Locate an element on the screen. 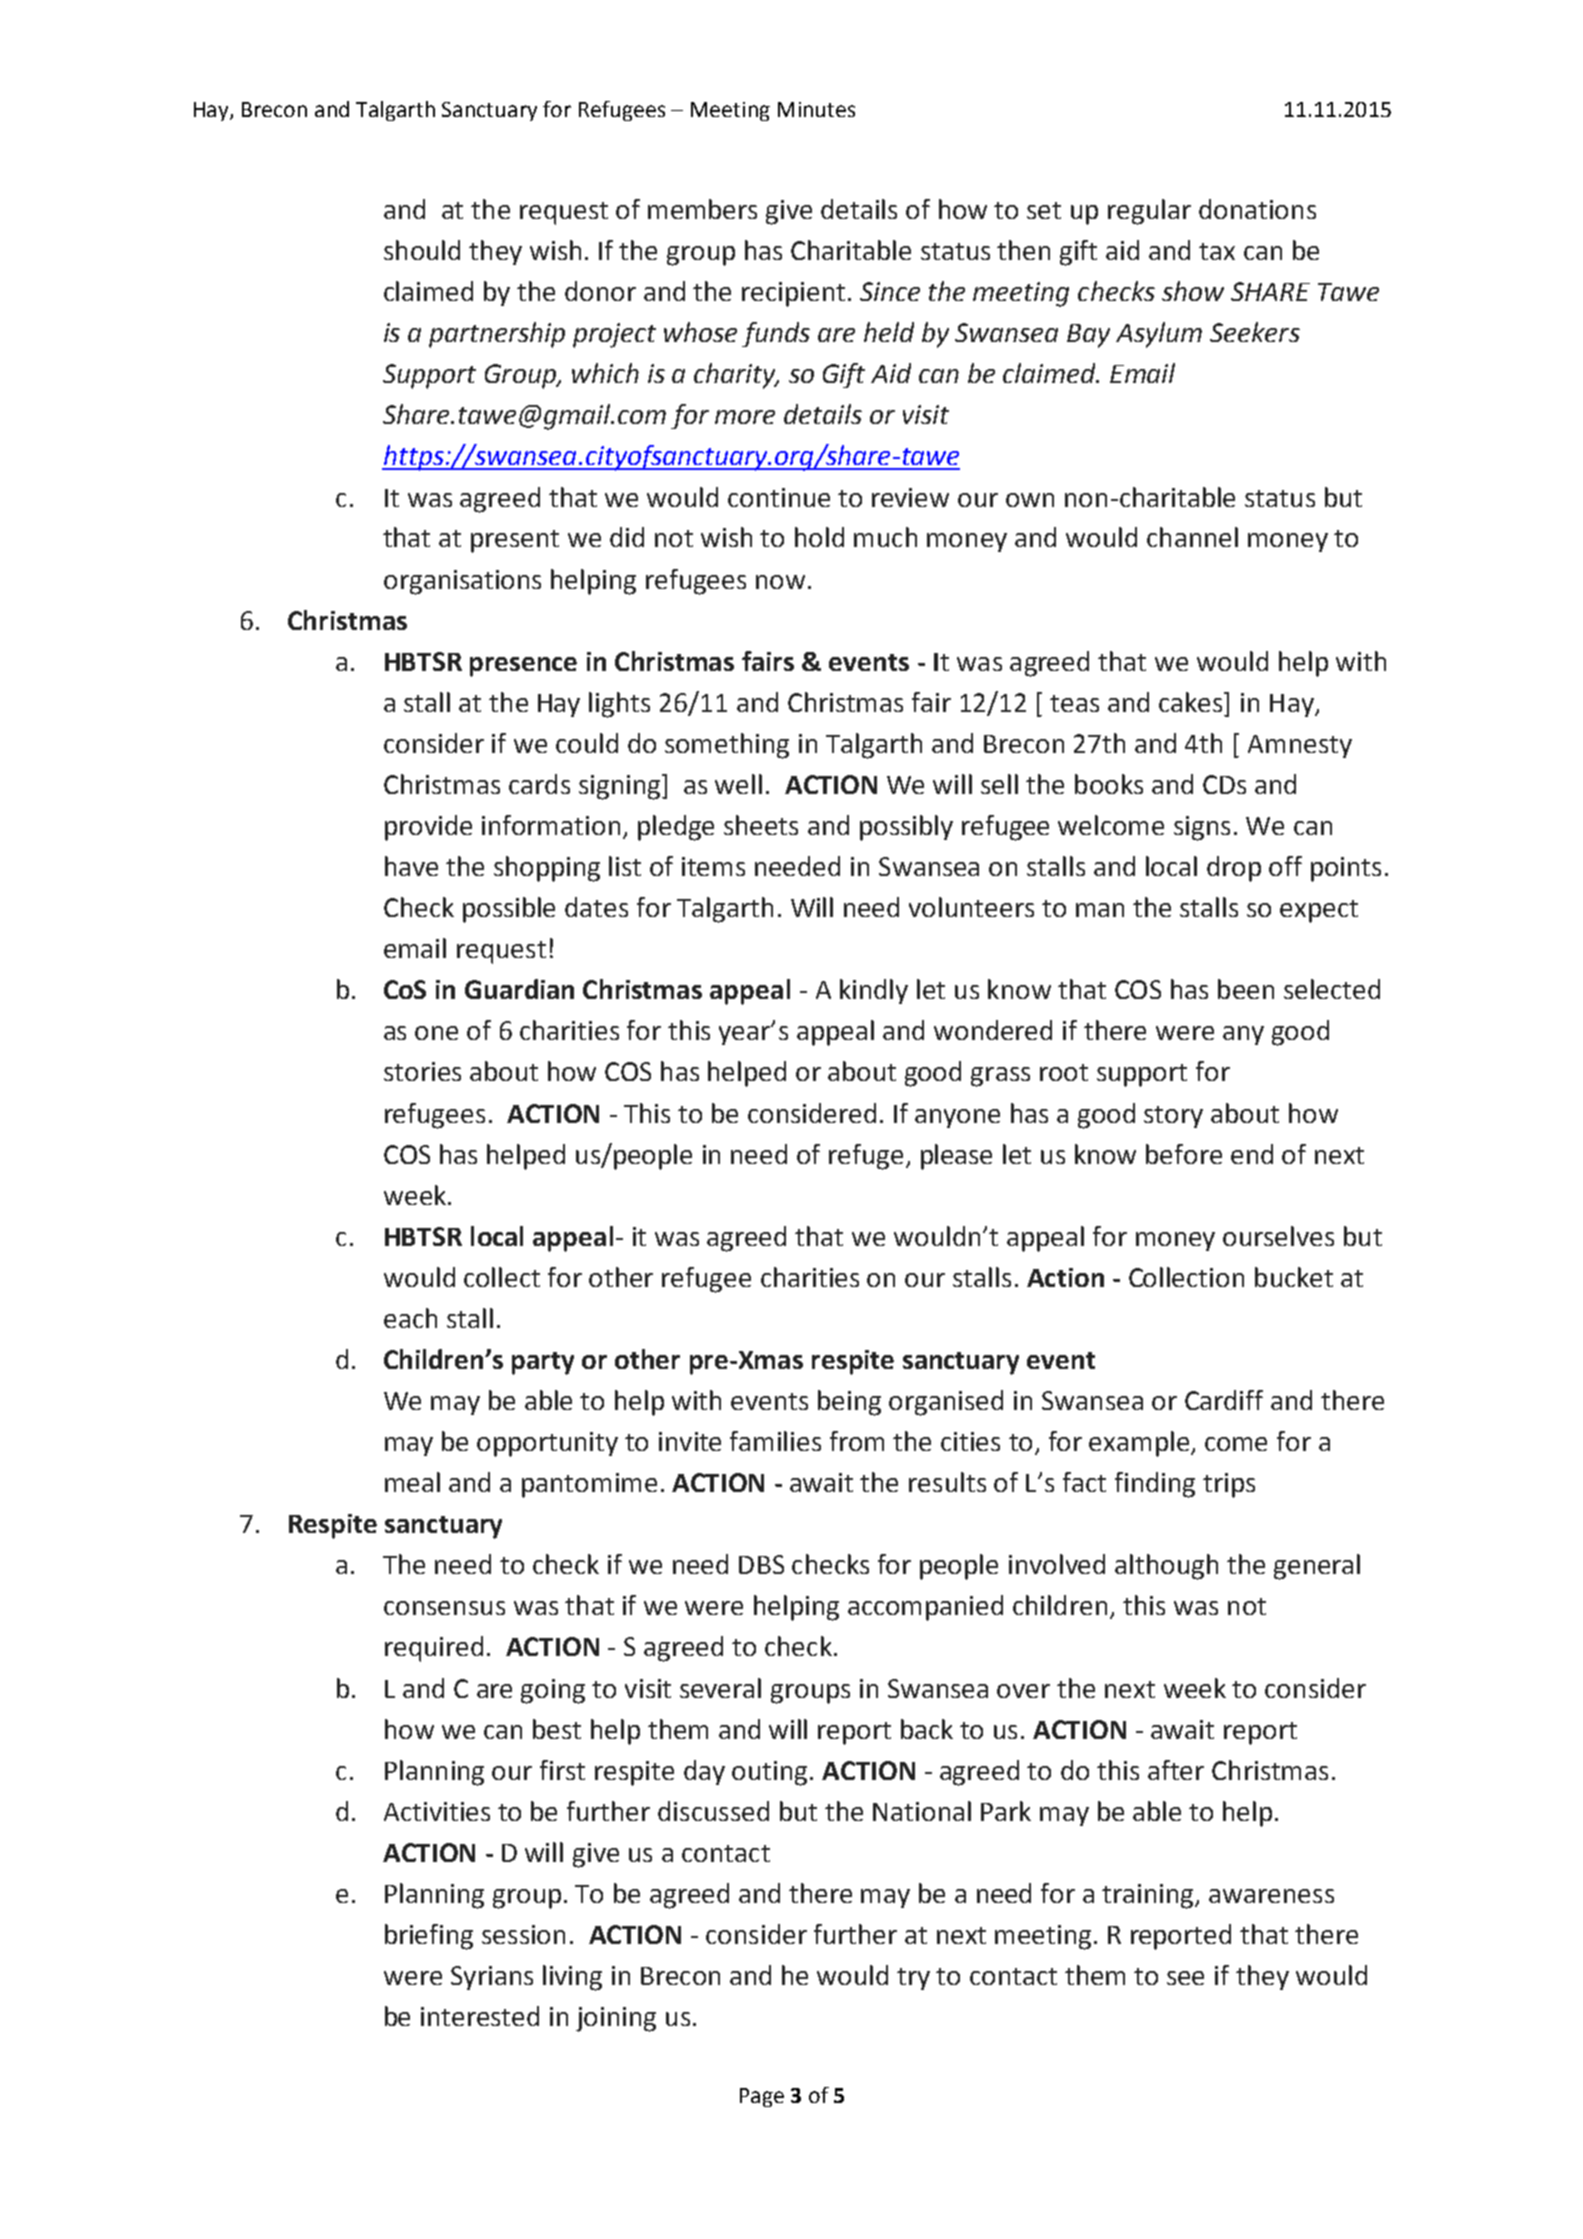 The width and height of the screenshot is (1583, 2239). interested is located at coordinates (480, 2016).
